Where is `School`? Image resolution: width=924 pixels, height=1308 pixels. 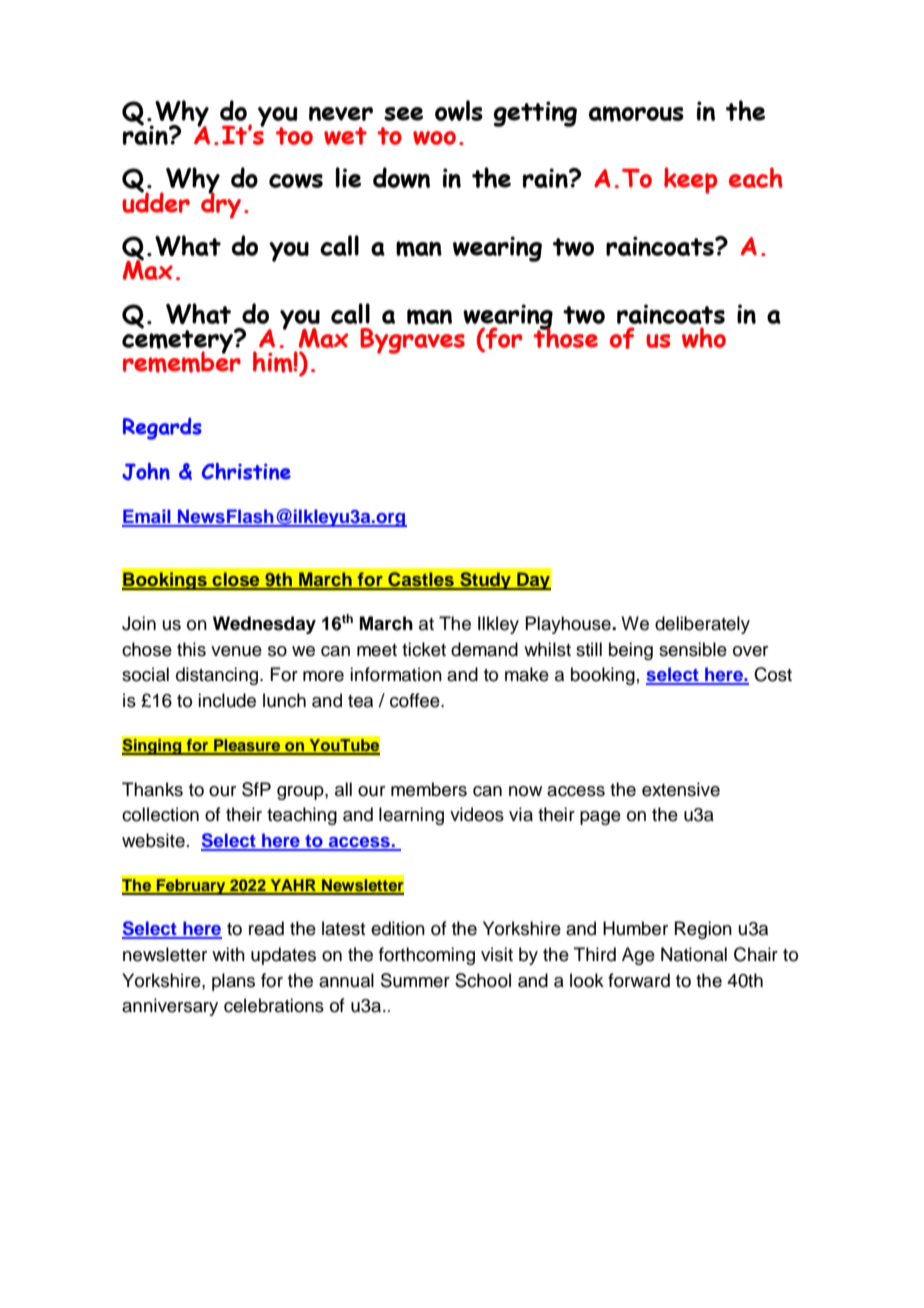
School is located at coordinates (483, 980).
